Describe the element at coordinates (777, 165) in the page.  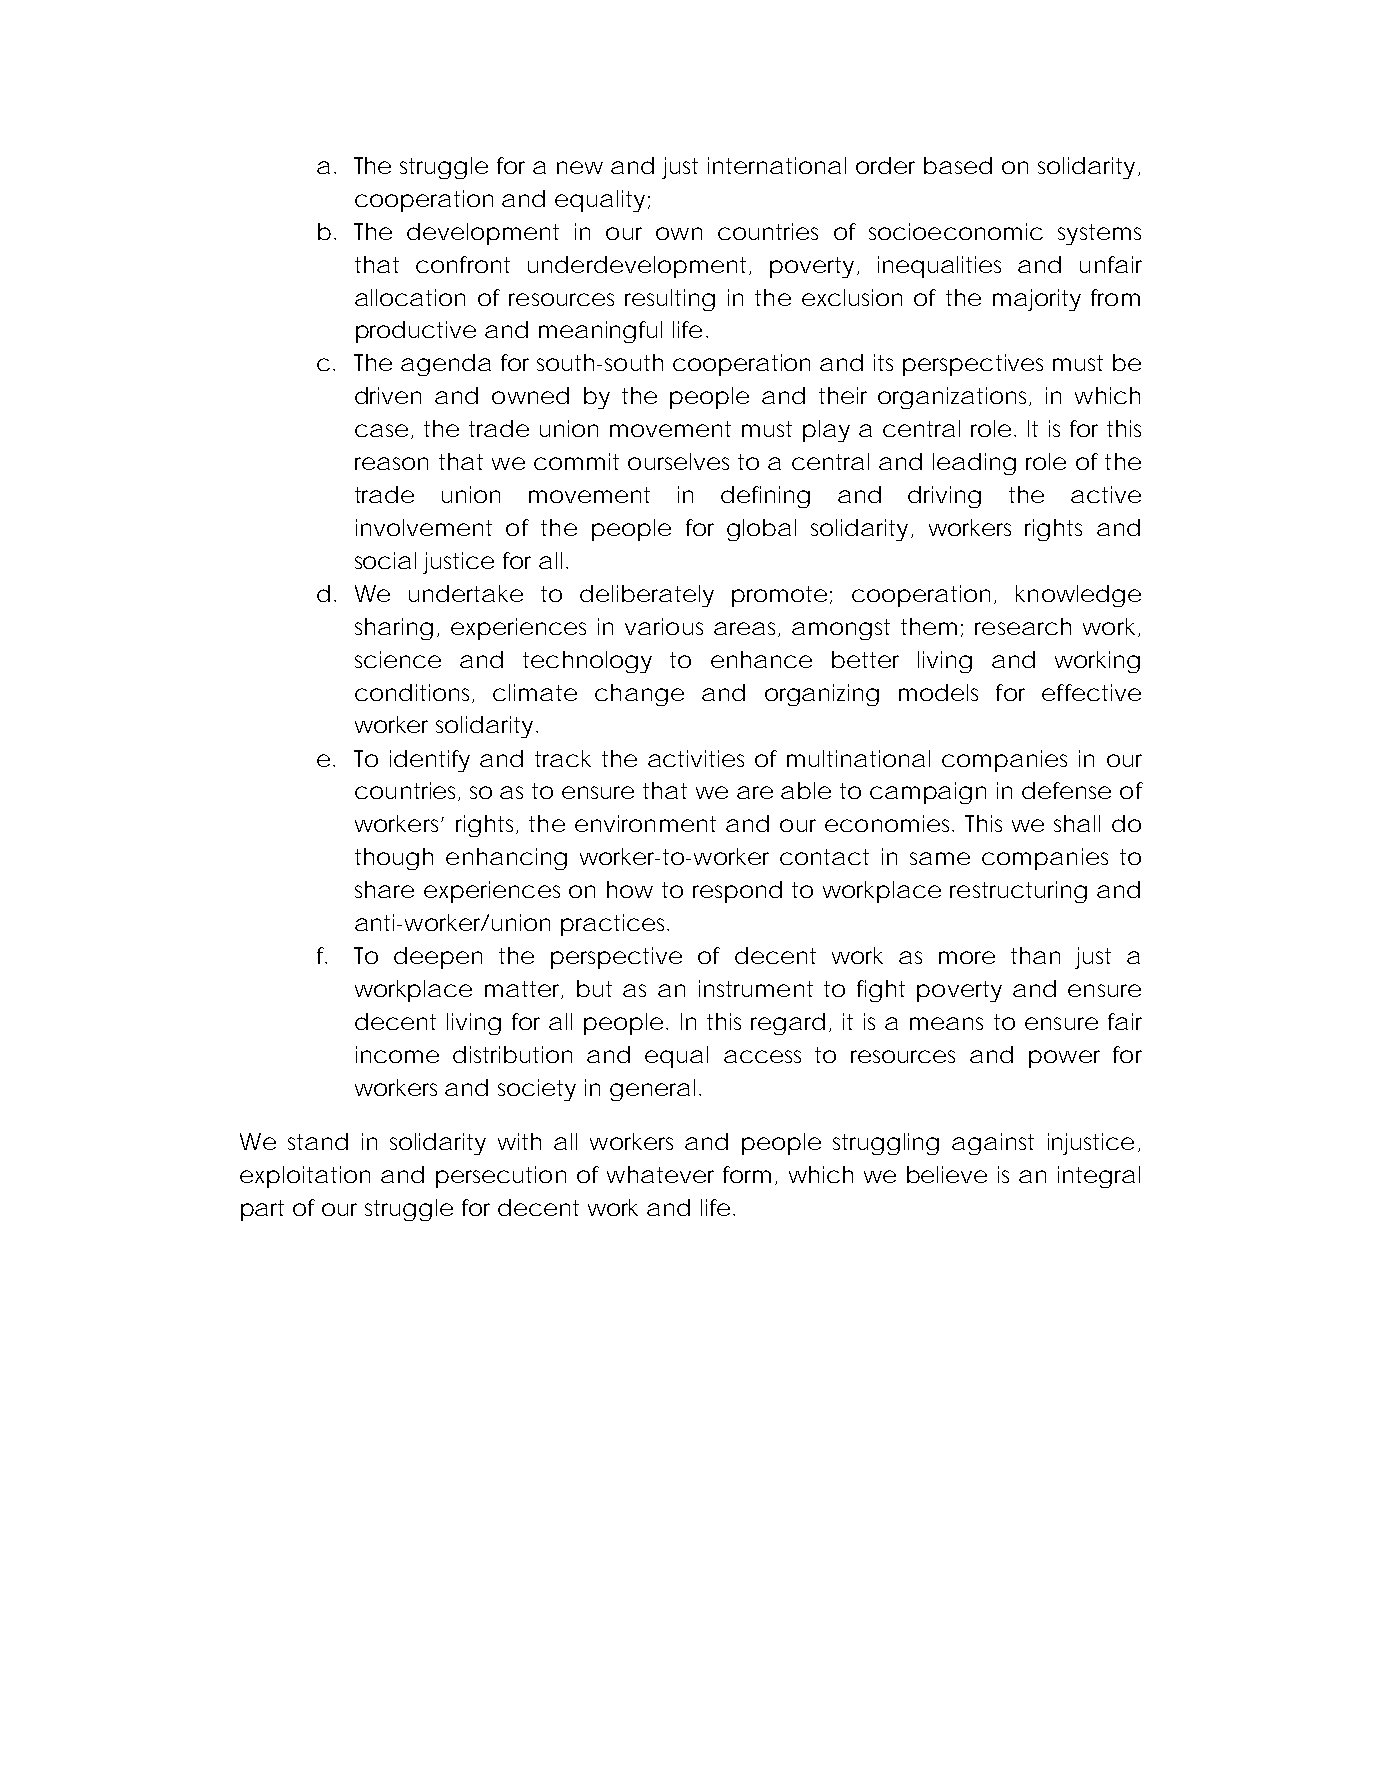
I see `international` at that location.
